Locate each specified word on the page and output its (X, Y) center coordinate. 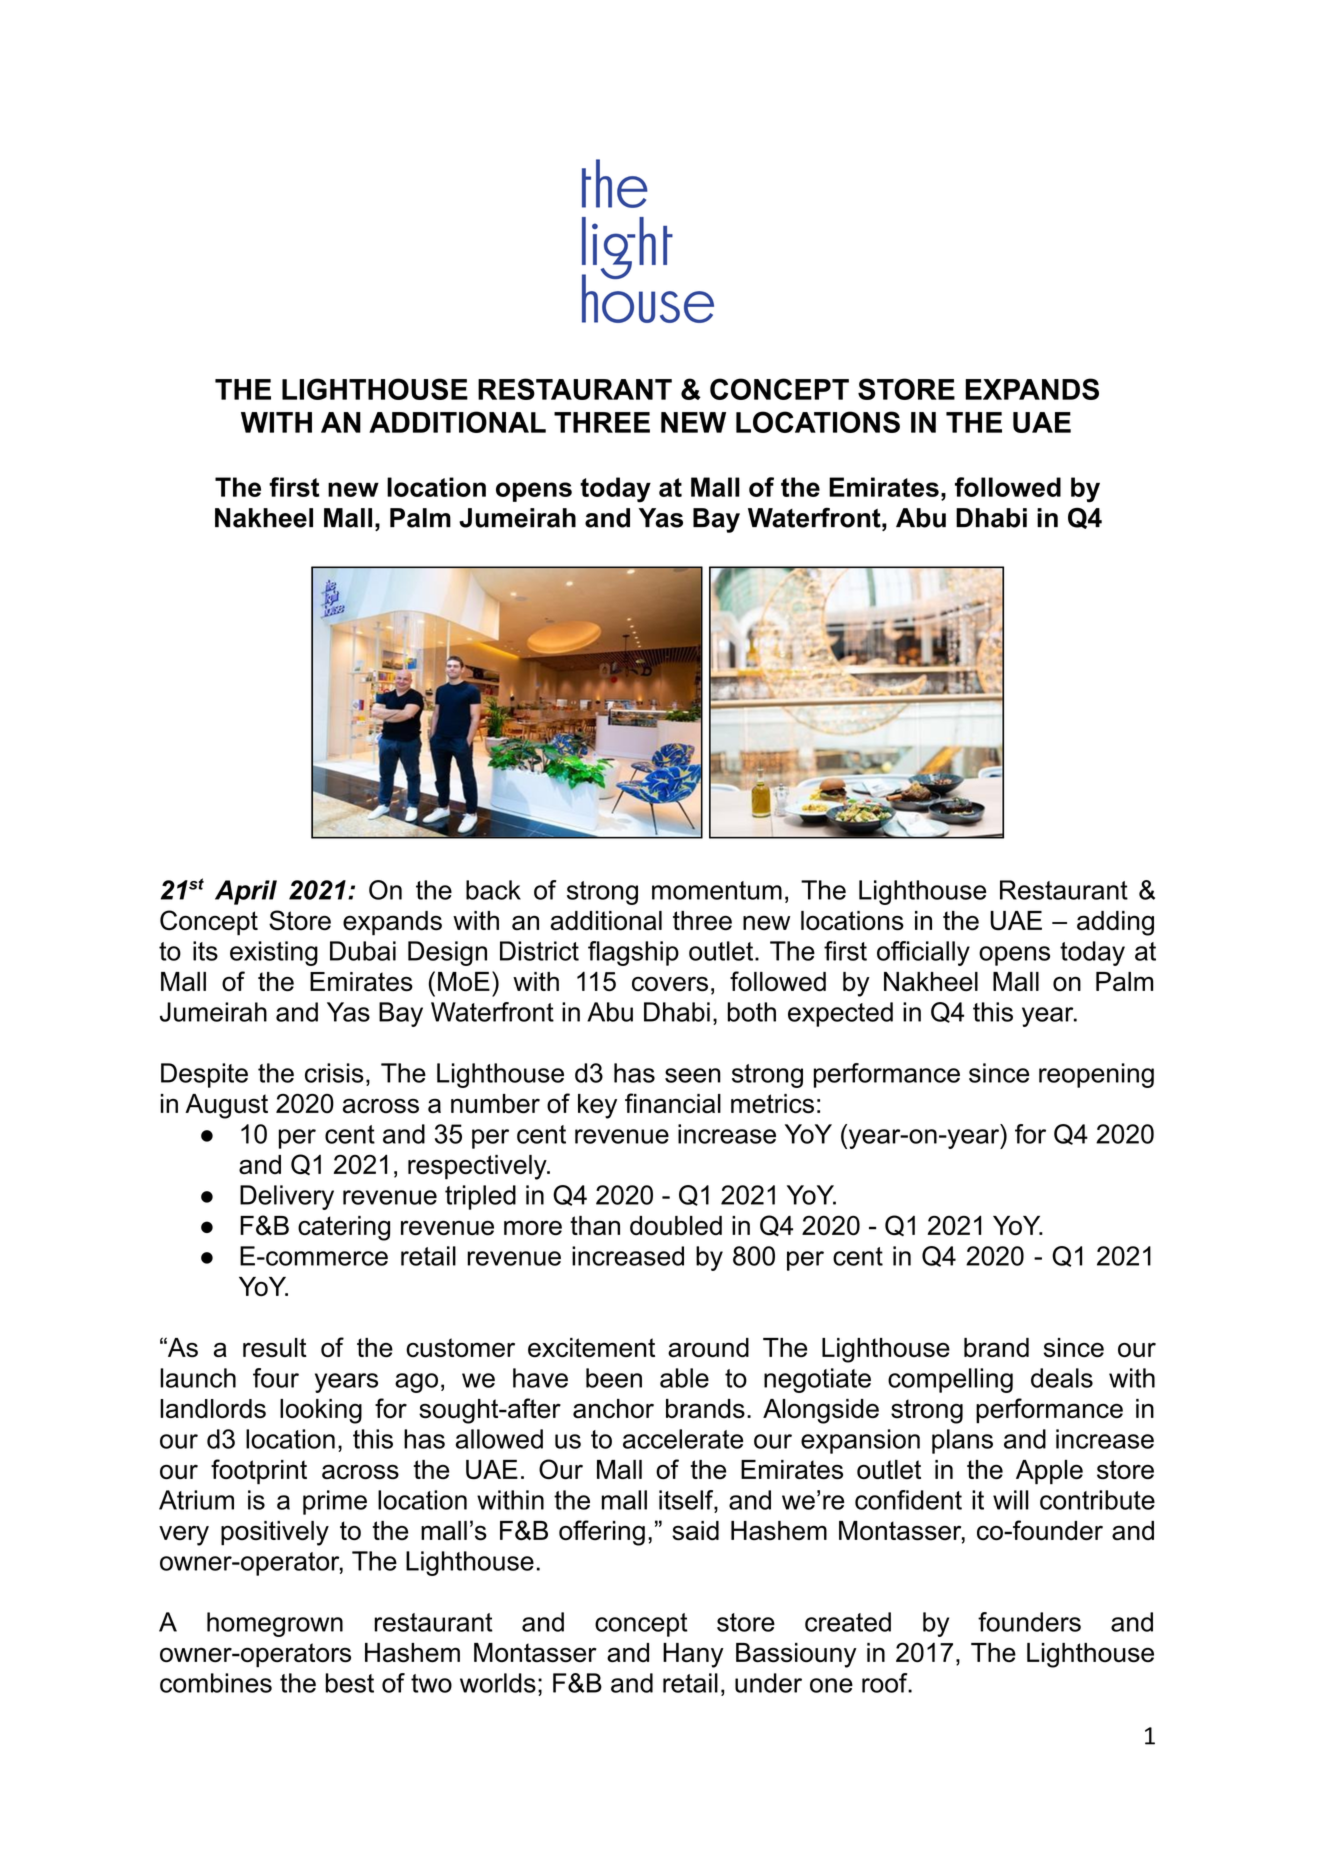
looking (321, 1411)
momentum (717, 890)
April (246, 892)
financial (673, 1103)
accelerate (683, 1439)
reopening (1096, 1075)
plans (962, 1441)
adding (1115, 923)
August (226, 1106)
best (350, 1683)
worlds (498, 1683)
